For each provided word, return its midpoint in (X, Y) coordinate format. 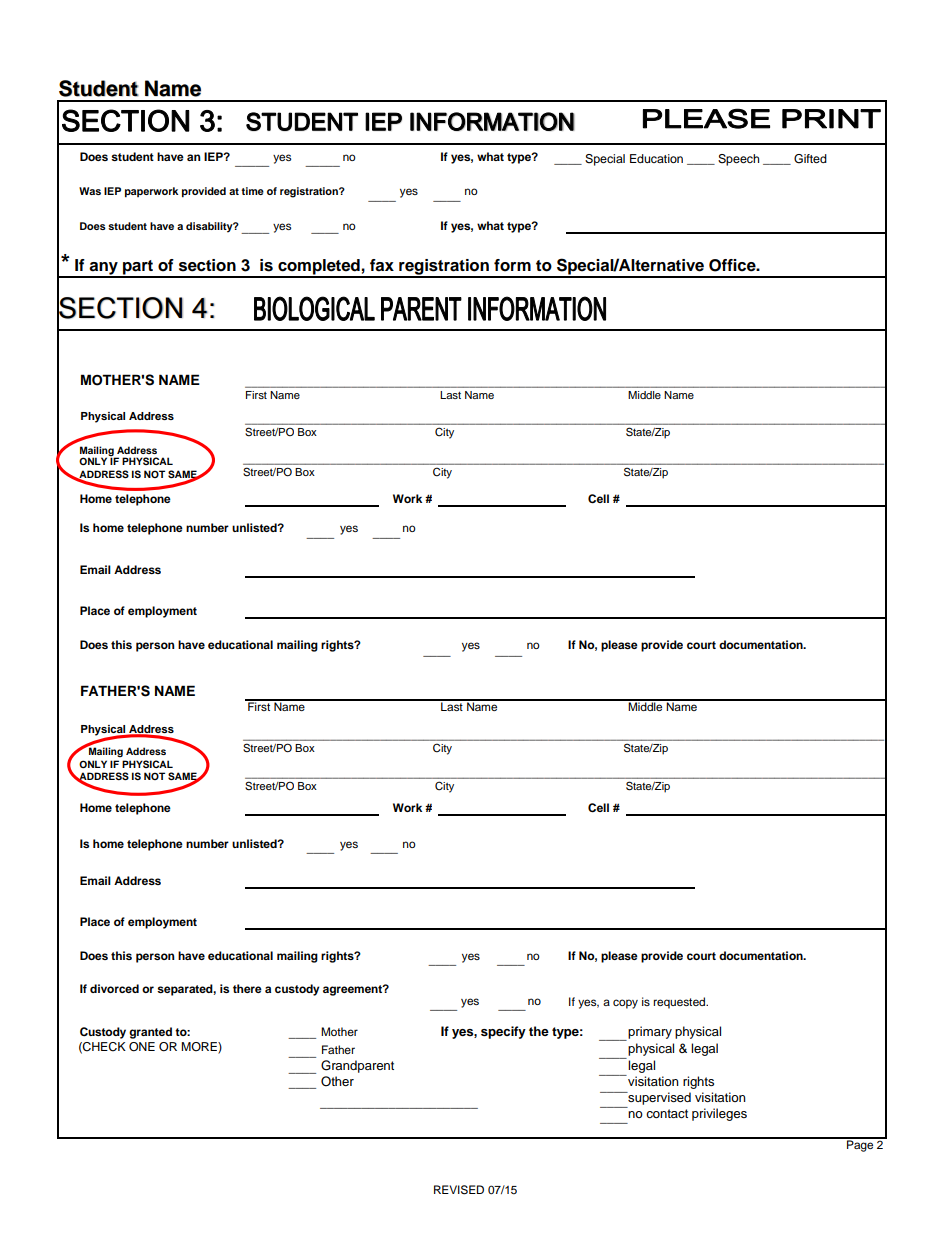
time (252, 191)
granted (150, 1033)
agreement (353, 990)
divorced (114, 988)
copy (625, 1004)
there (247, 988)
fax (382, 265)
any (104, 269)
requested (680, 1003)
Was (90, 191)
